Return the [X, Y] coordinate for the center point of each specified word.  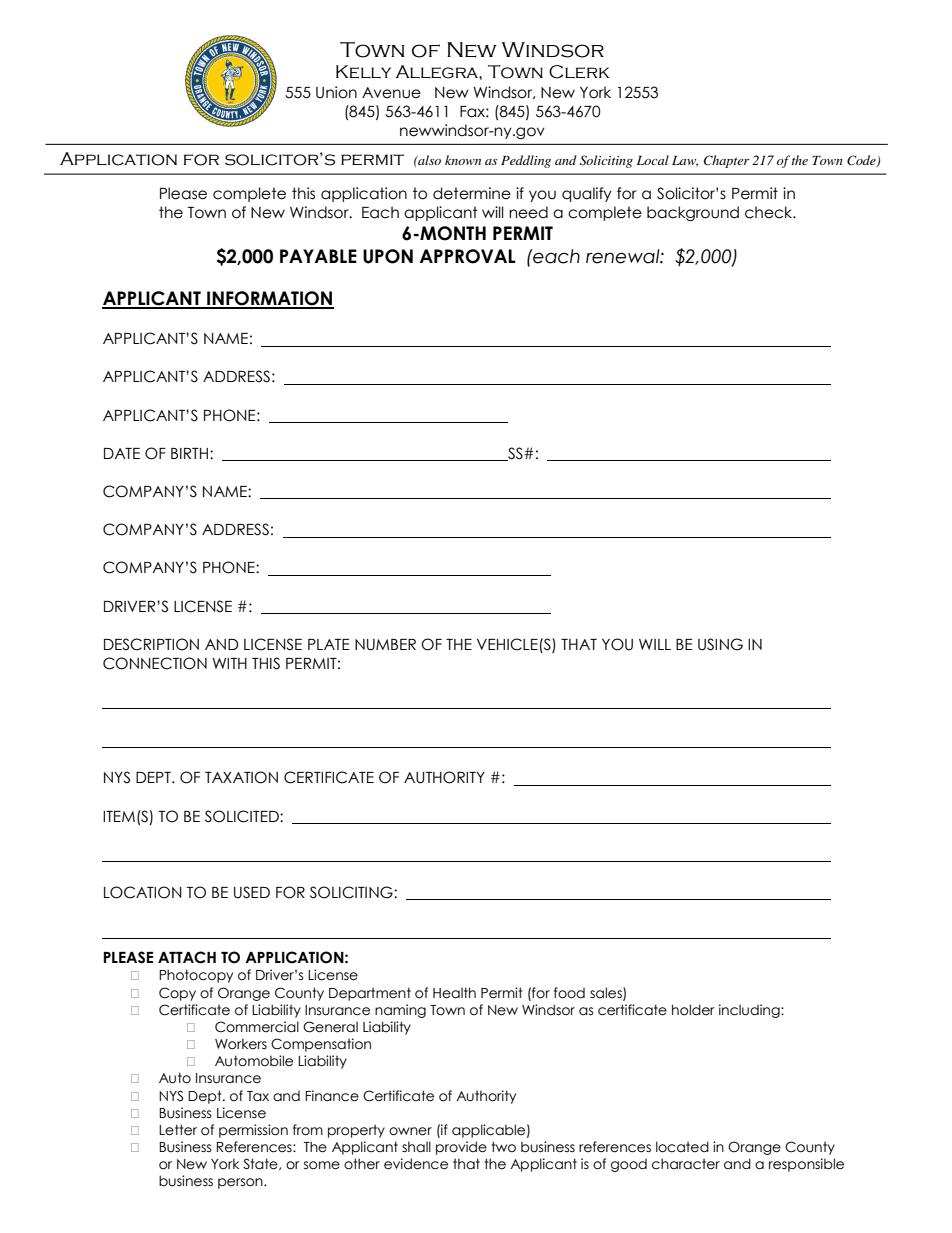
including [750, 1011]
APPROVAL [468, 256]
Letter [178, 1130]
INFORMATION [269, 299]
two [503, 1147]
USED [252, 892]
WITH [229, 663]
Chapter [726, 161]
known [463, 160]
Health [454, 993]
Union [336, 92]
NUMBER [385, 645]
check [770, 212]
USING [720, 644]
